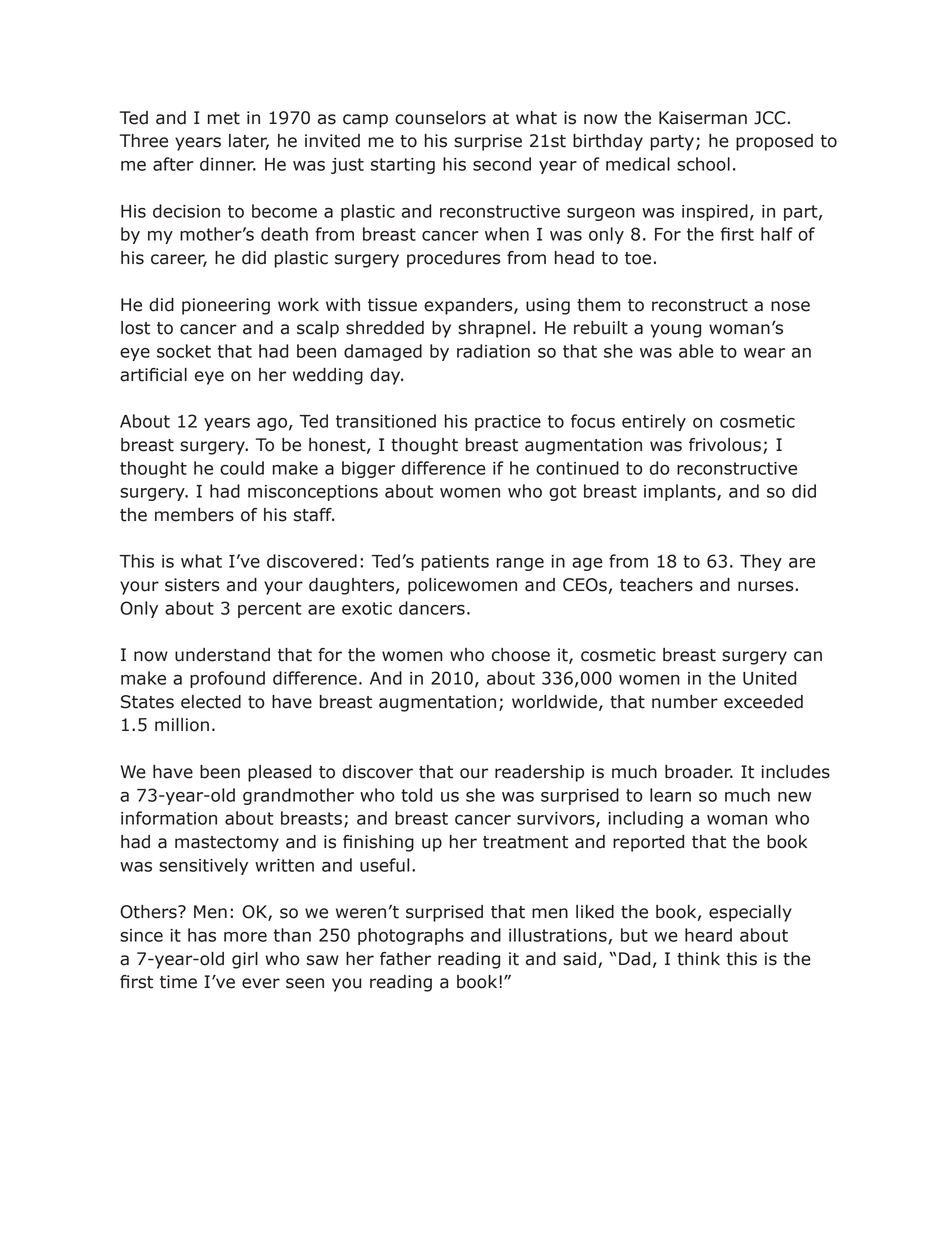  I want to click on counselors, so click(440, 118).
